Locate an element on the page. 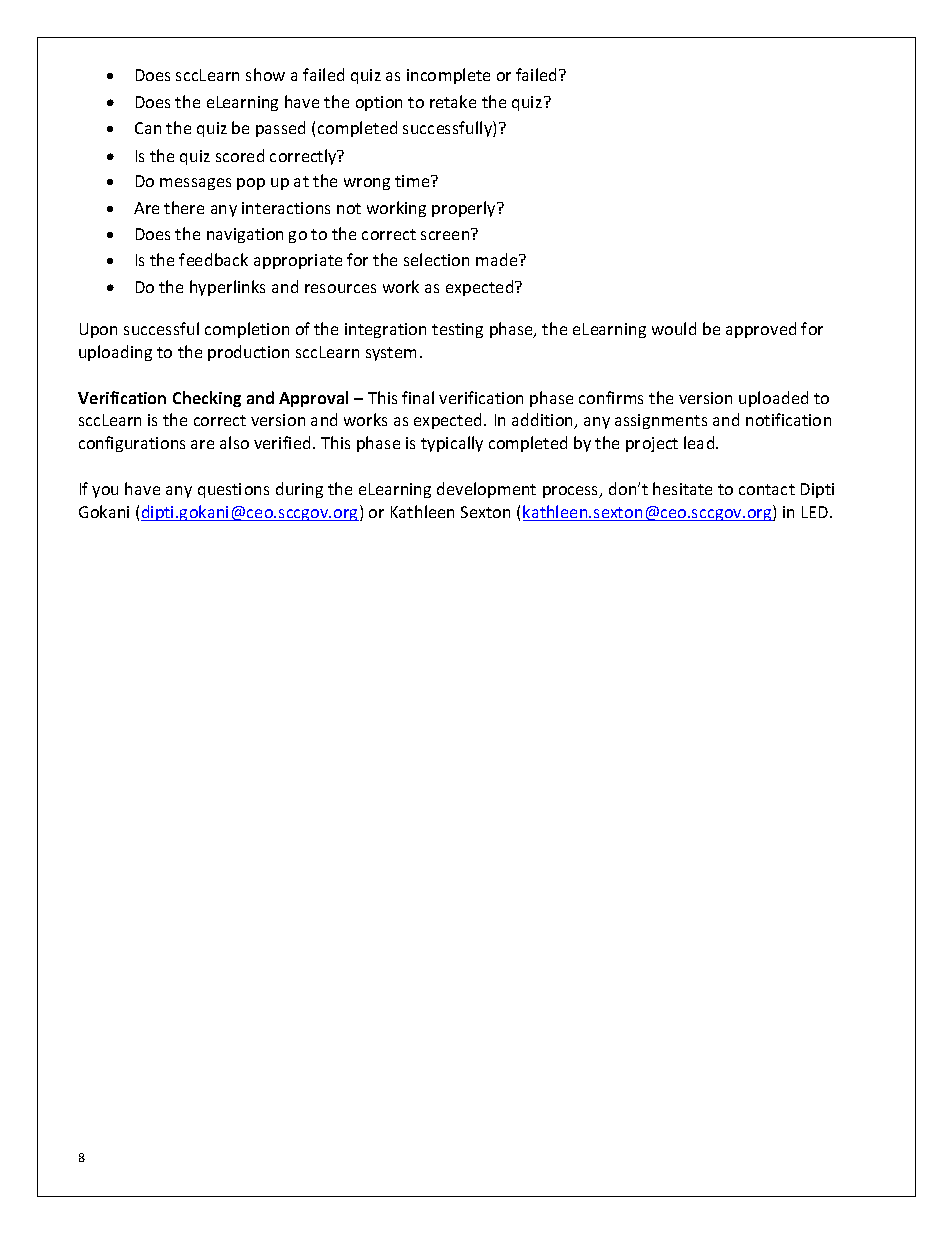 This image has height=1233, width=952. development is located at coordinates (486, 490).
